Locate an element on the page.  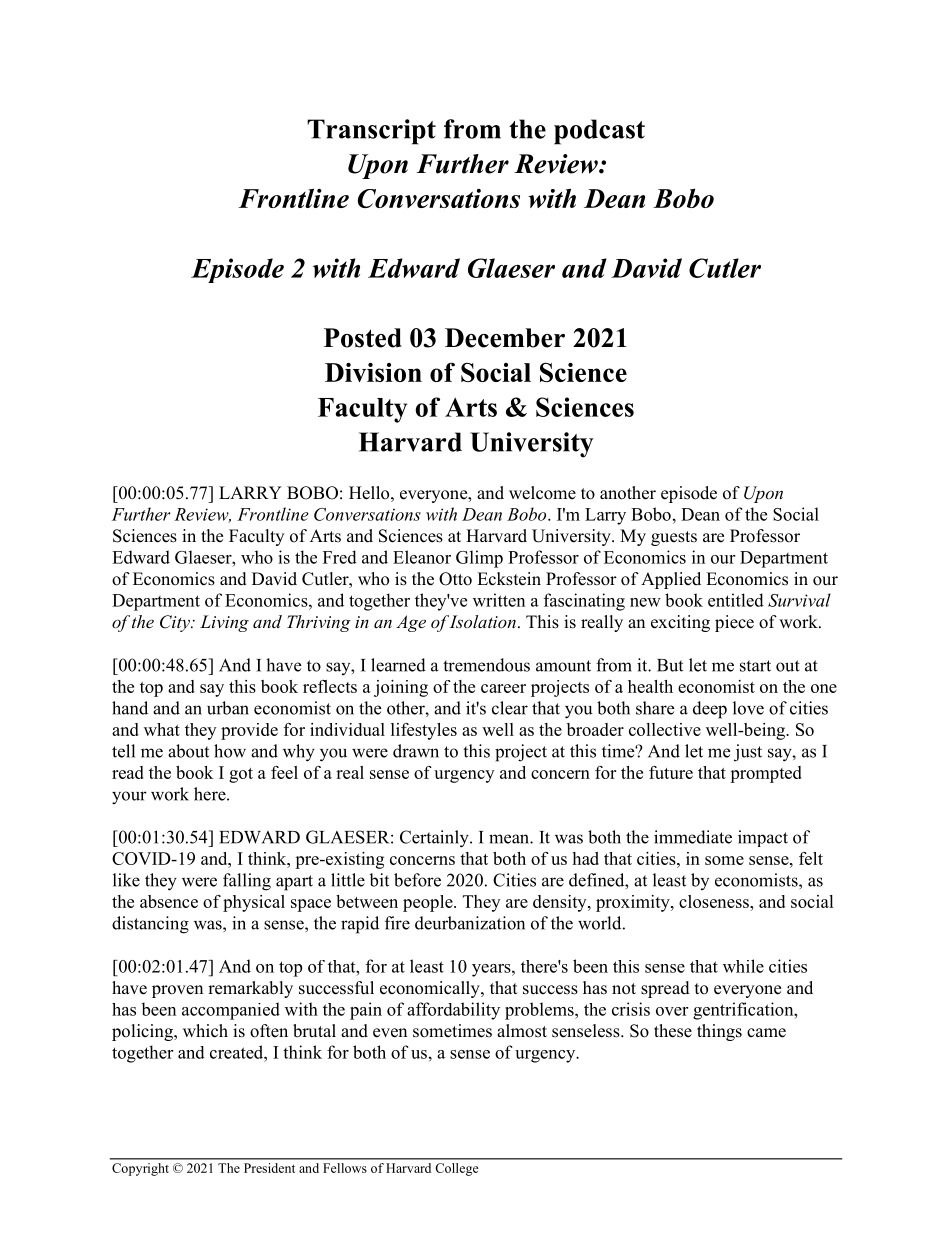
accompanied is located at coordinates (231, 1011).
